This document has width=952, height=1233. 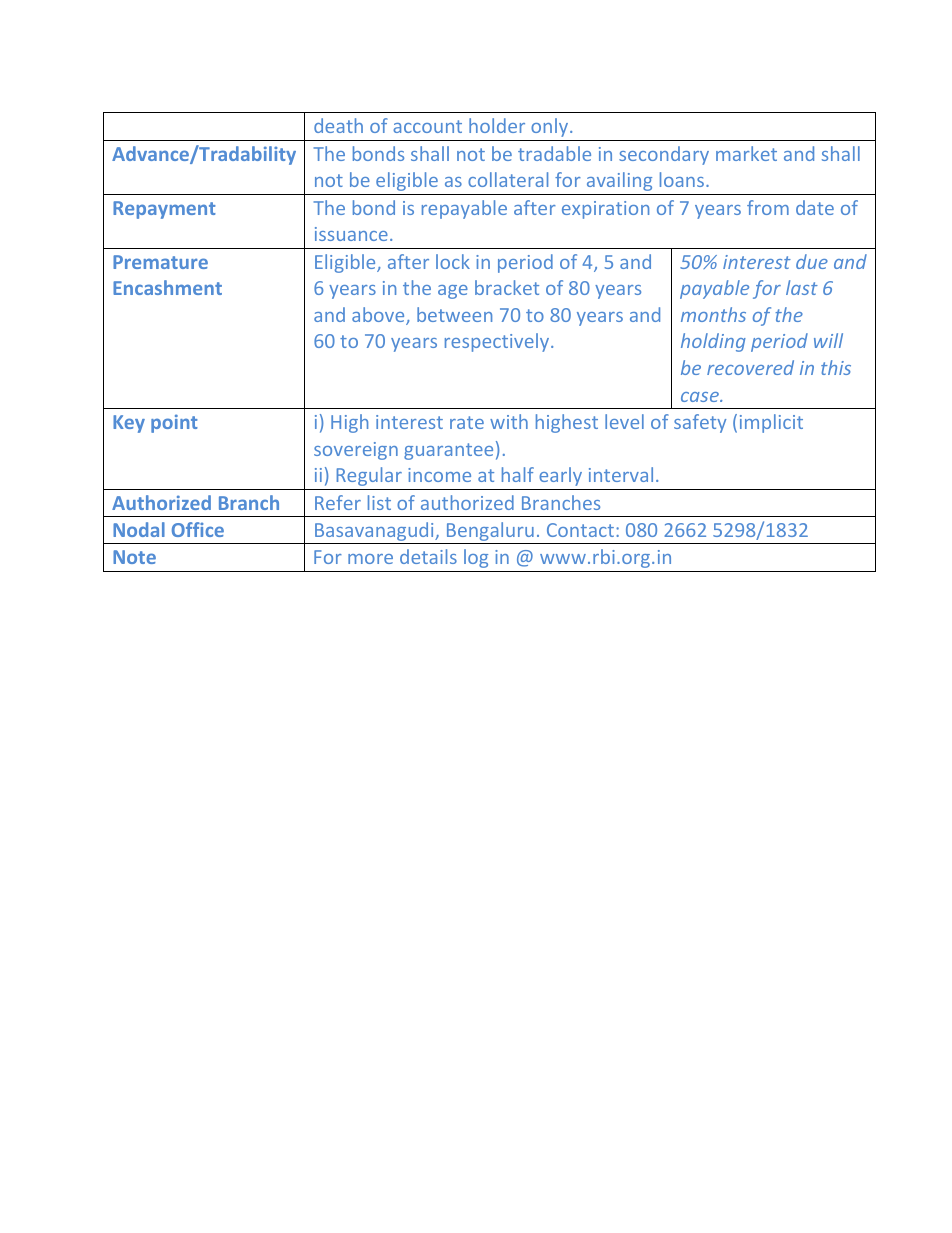 I want to click on lock, so click(x=453, y=261).
